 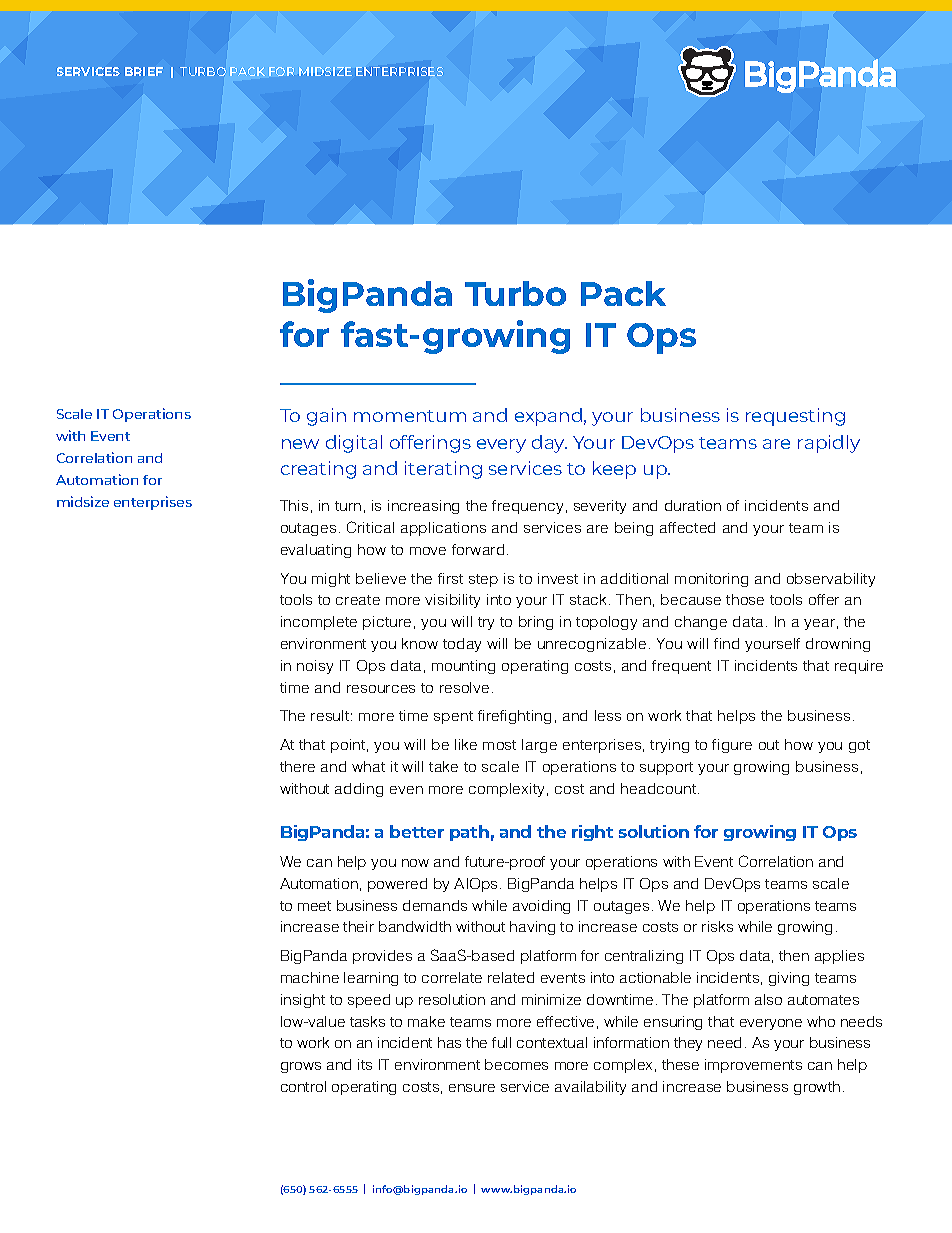 I want to click on requesting, so click(x=795, y=417).
